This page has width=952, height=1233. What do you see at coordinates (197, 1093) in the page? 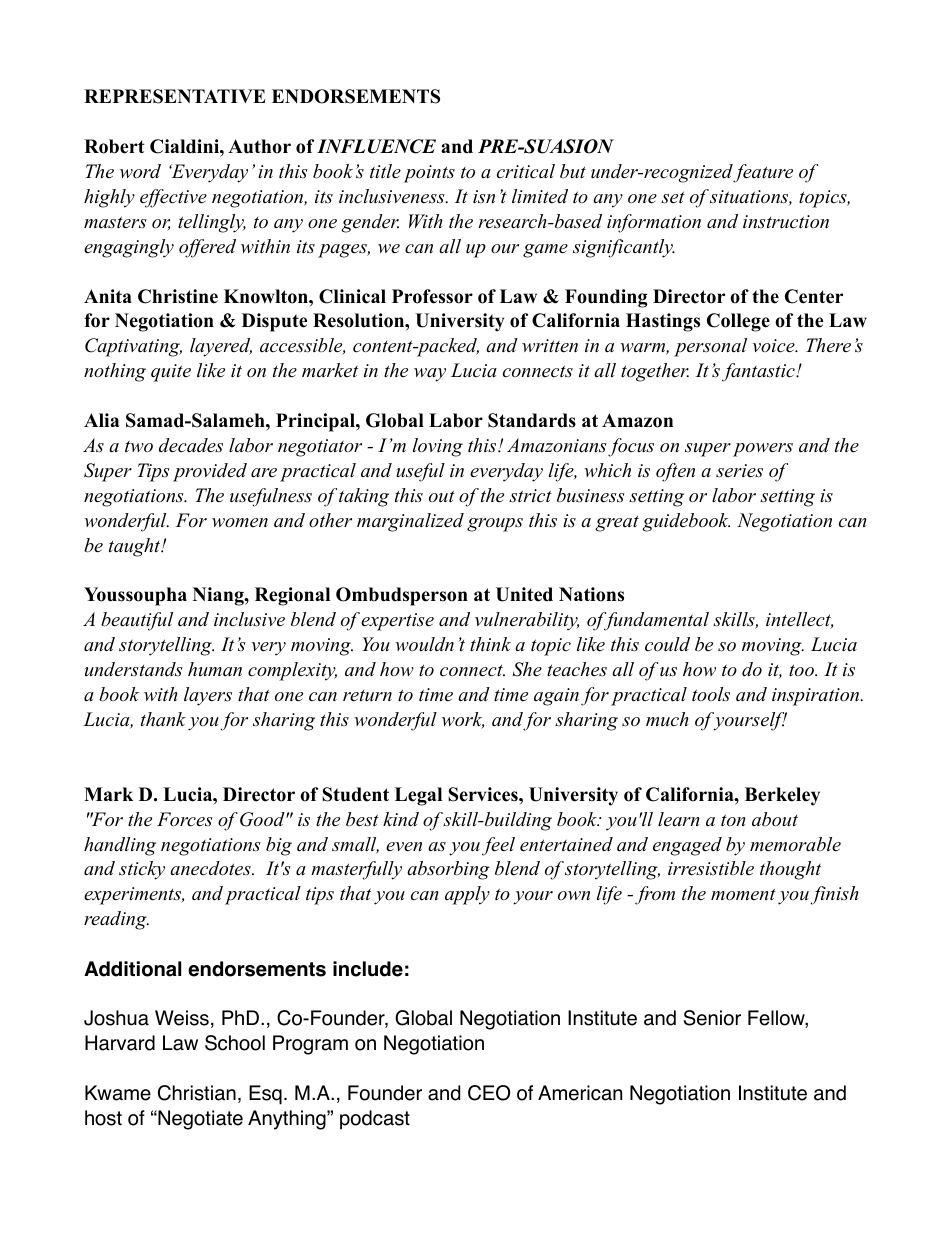
I see `Christian` at bounding box center [197, 1093].
